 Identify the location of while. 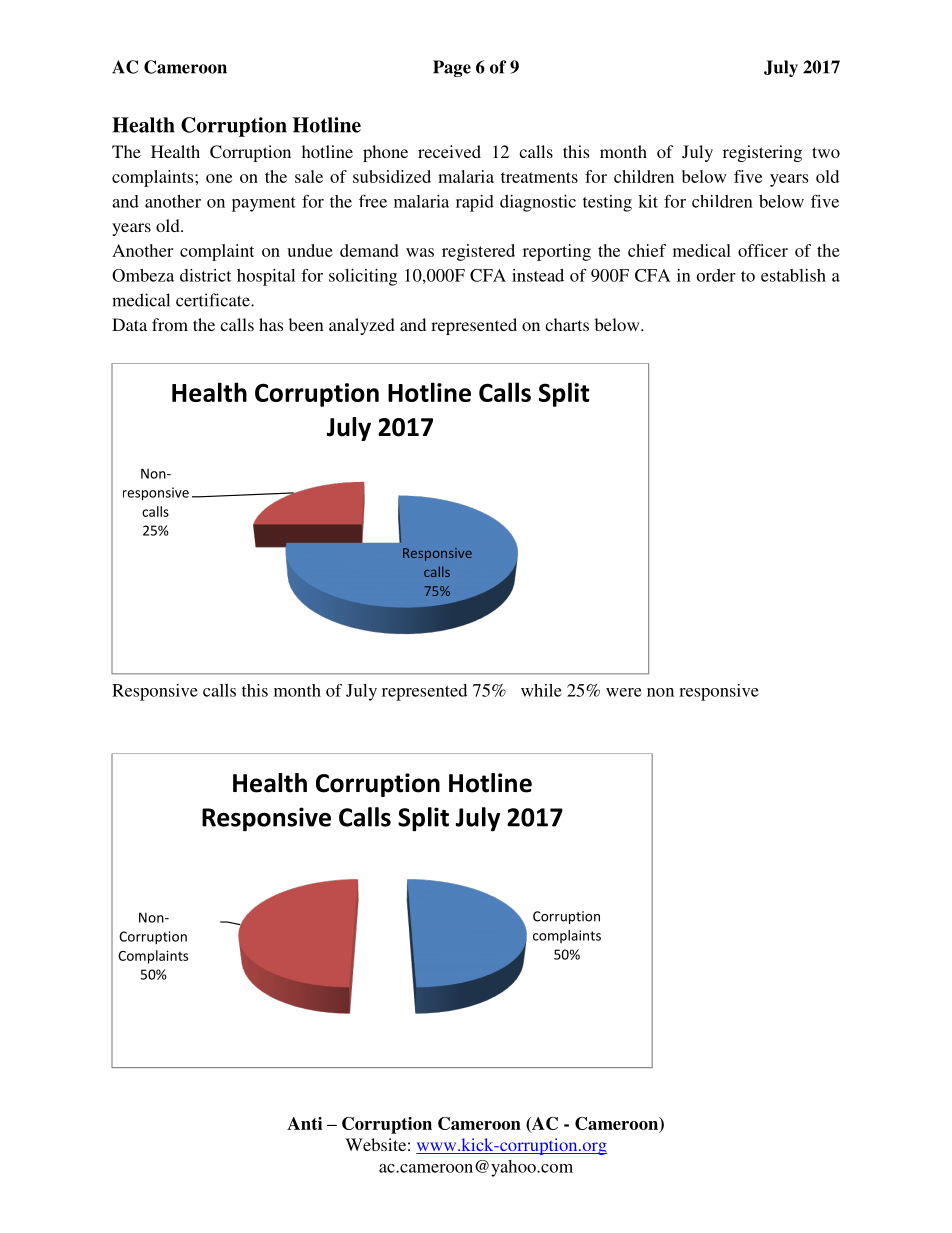
(541, 690).
